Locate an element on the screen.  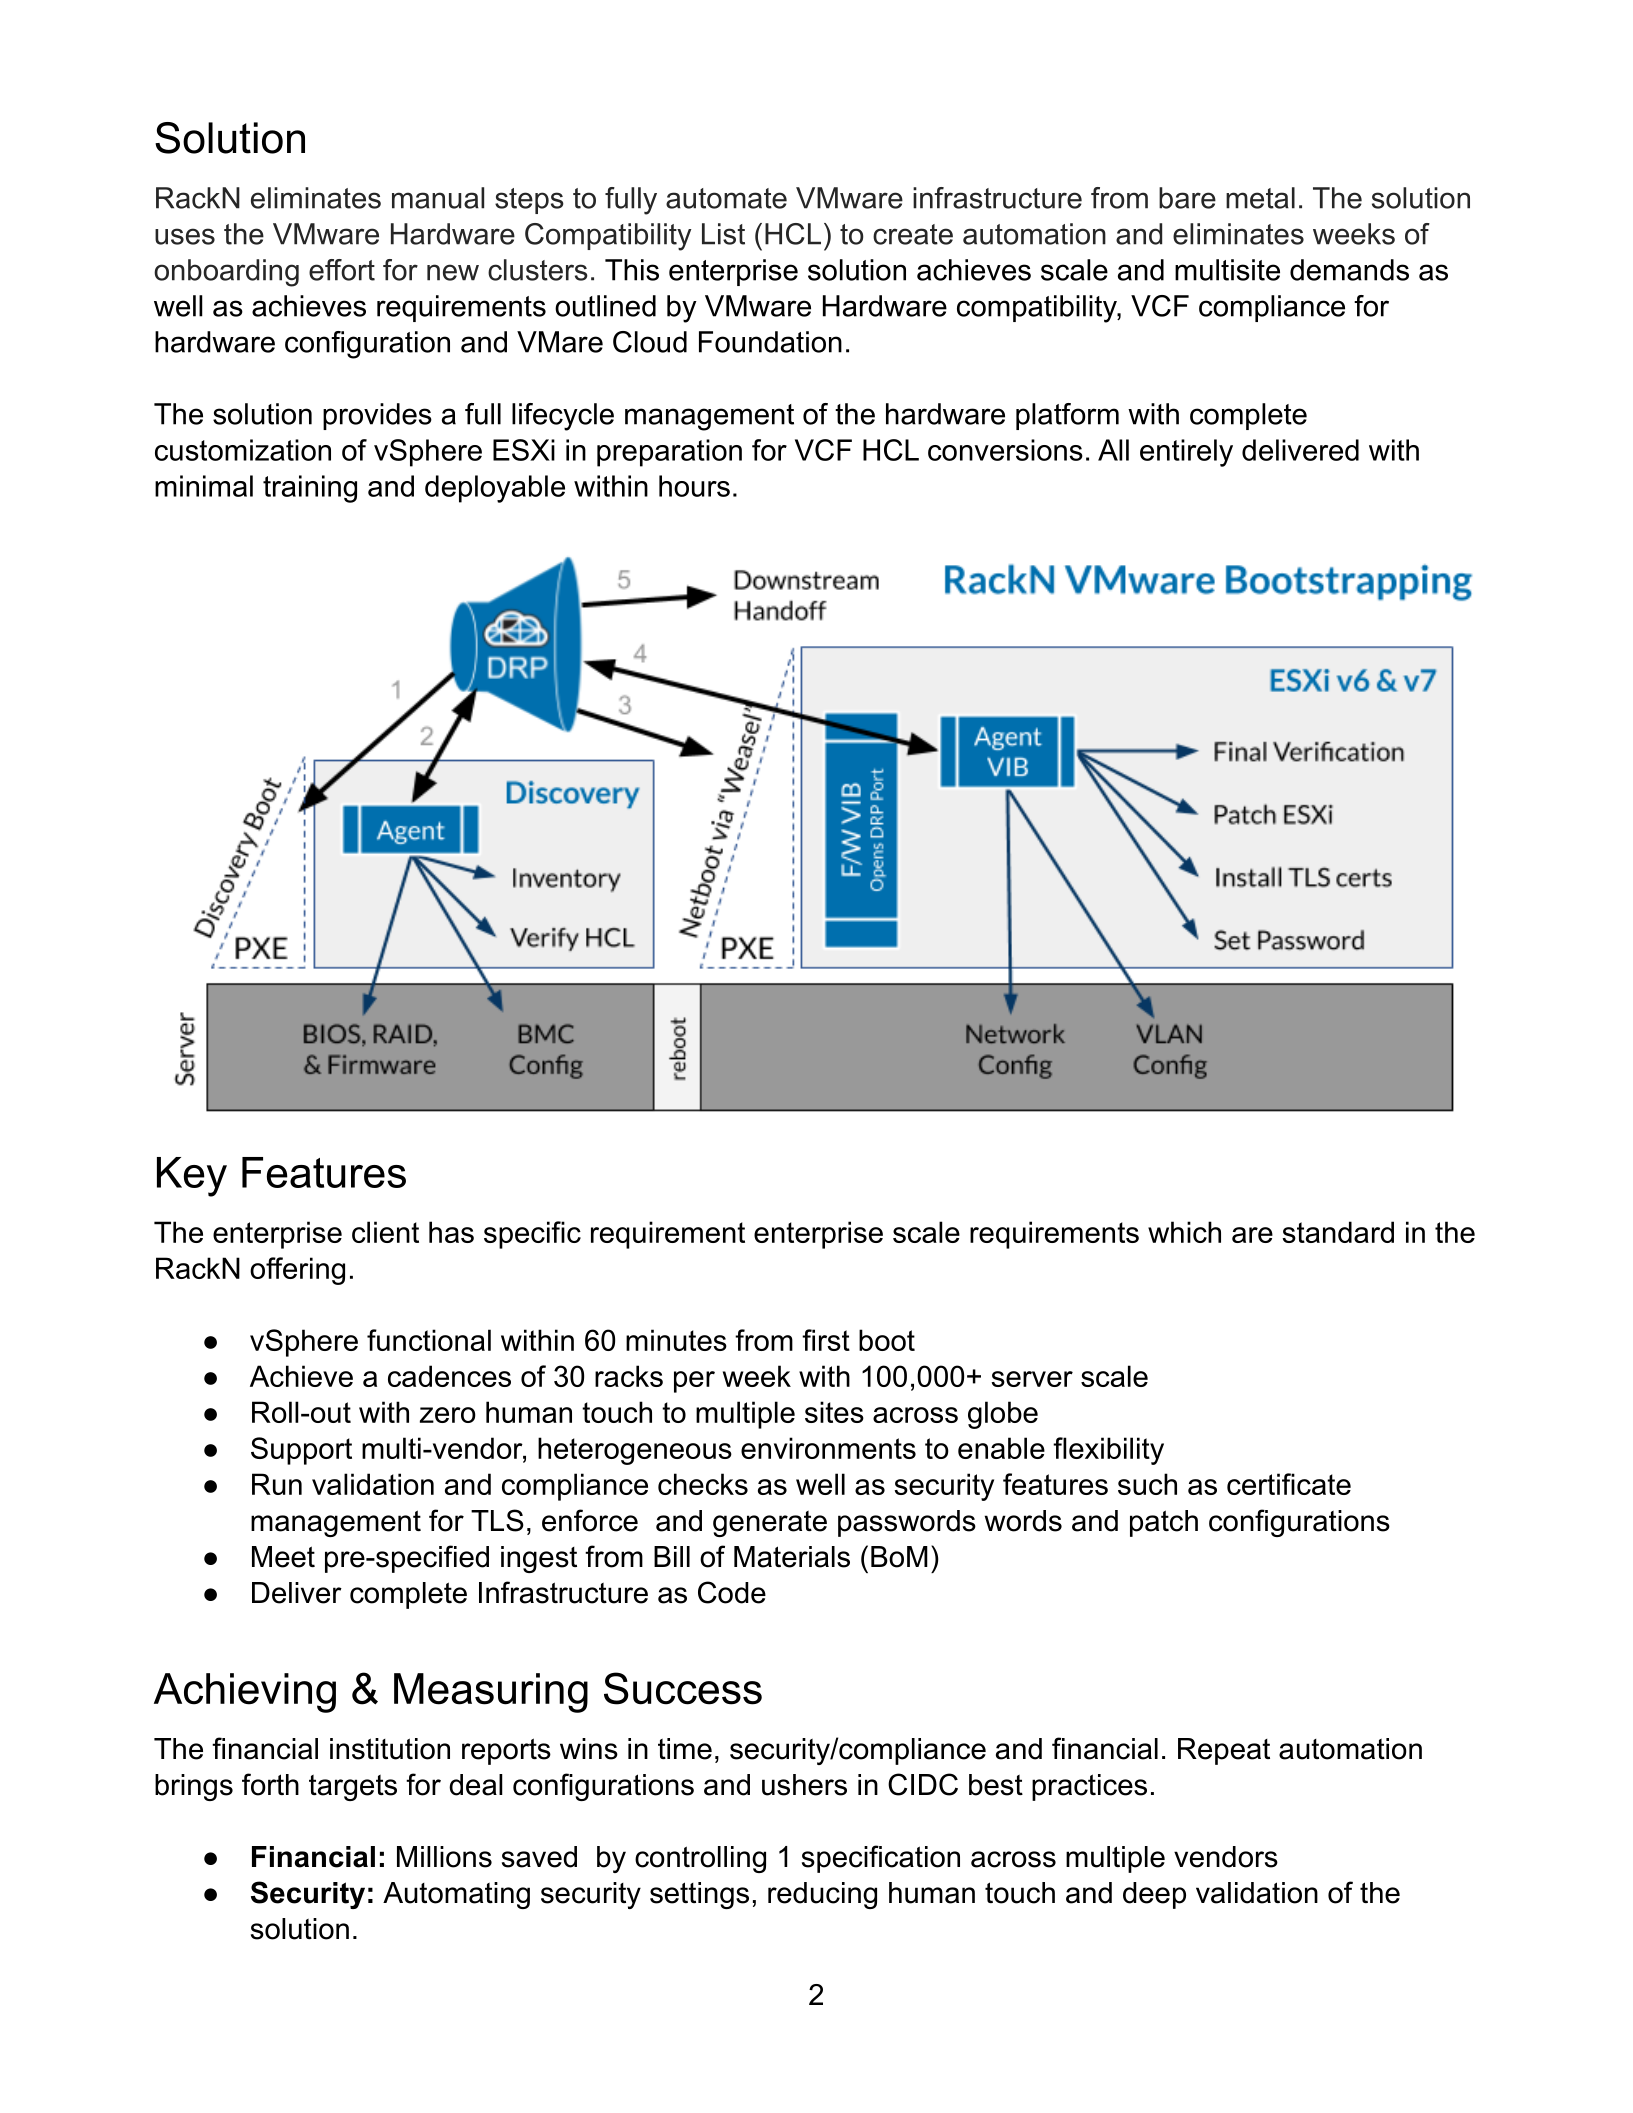
effort is located at coordinates (342, 270).
